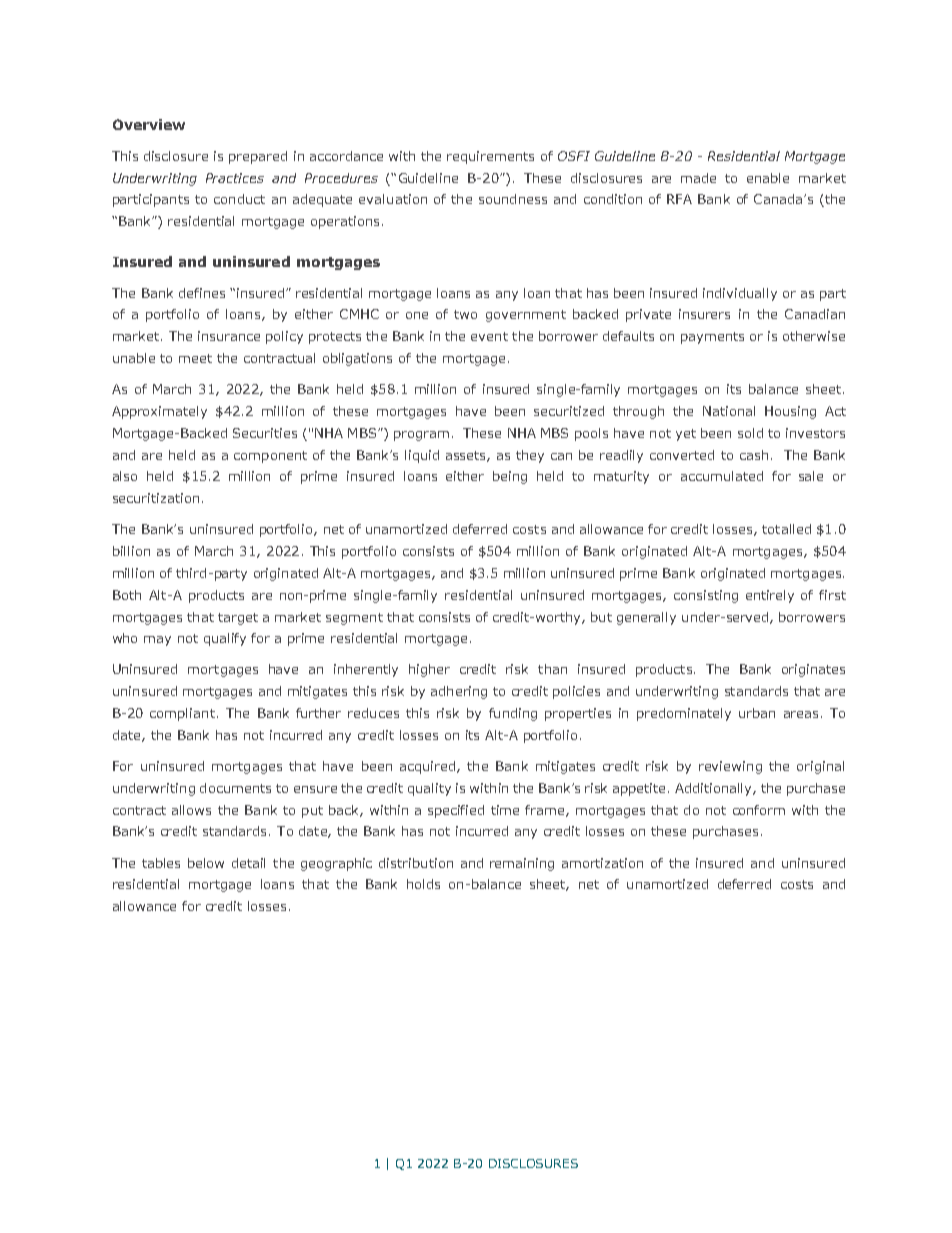 The width and height of the image is (952, 1233). What do you see at coordinates (229, 336) in the image?
I see `insurance` at bounding box center [229, 336].
